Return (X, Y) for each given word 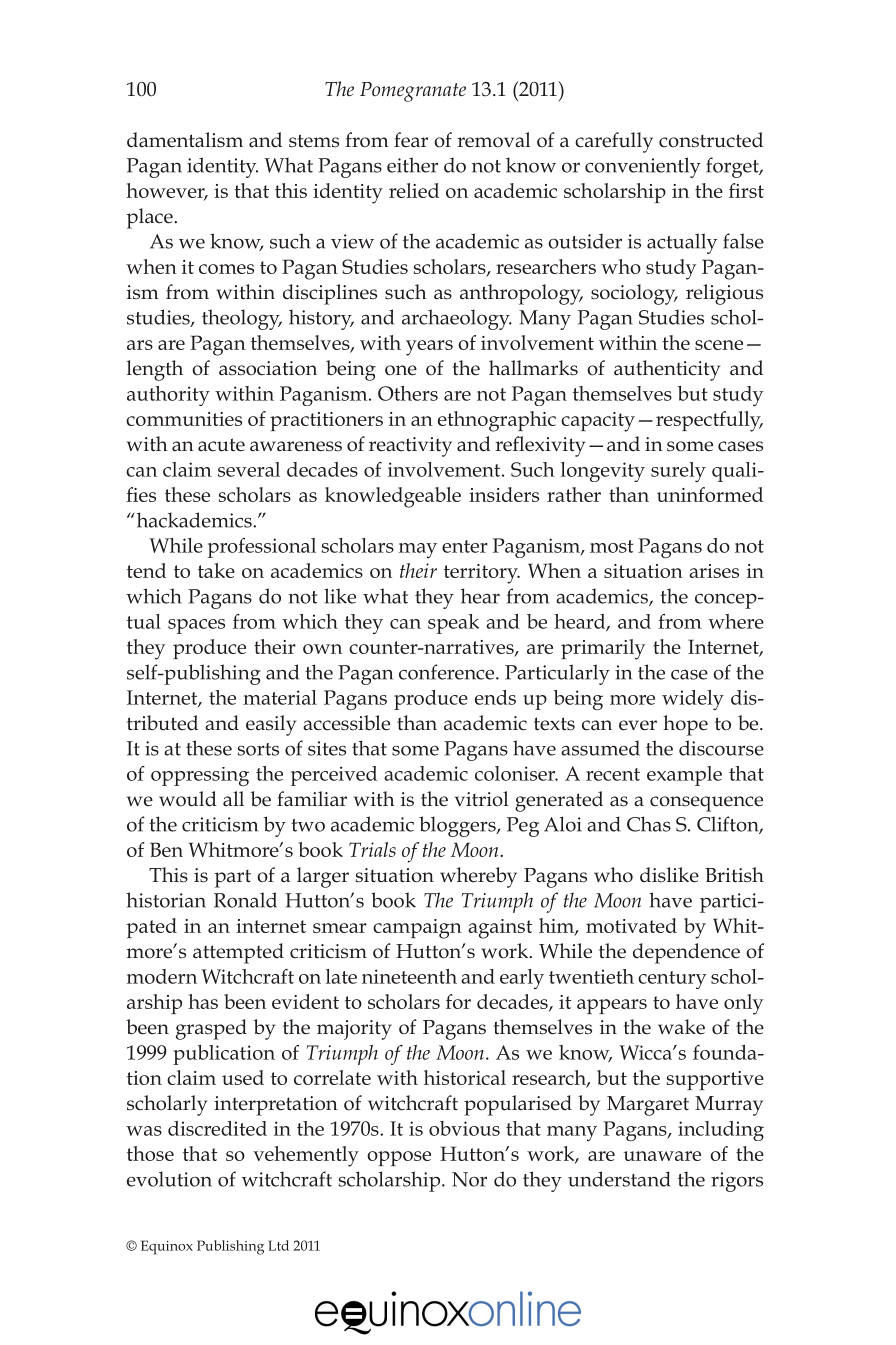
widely (693, 700)
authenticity (667, 370)
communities (184, 419)
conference (448, 672)
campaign (417, 929)
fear (411, 140)
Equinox (167, 1247)
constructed (711, 140)
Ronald (245, 900)
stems (314, 141)
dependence (686, 953)
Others (408, 393)
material (280, 697)
